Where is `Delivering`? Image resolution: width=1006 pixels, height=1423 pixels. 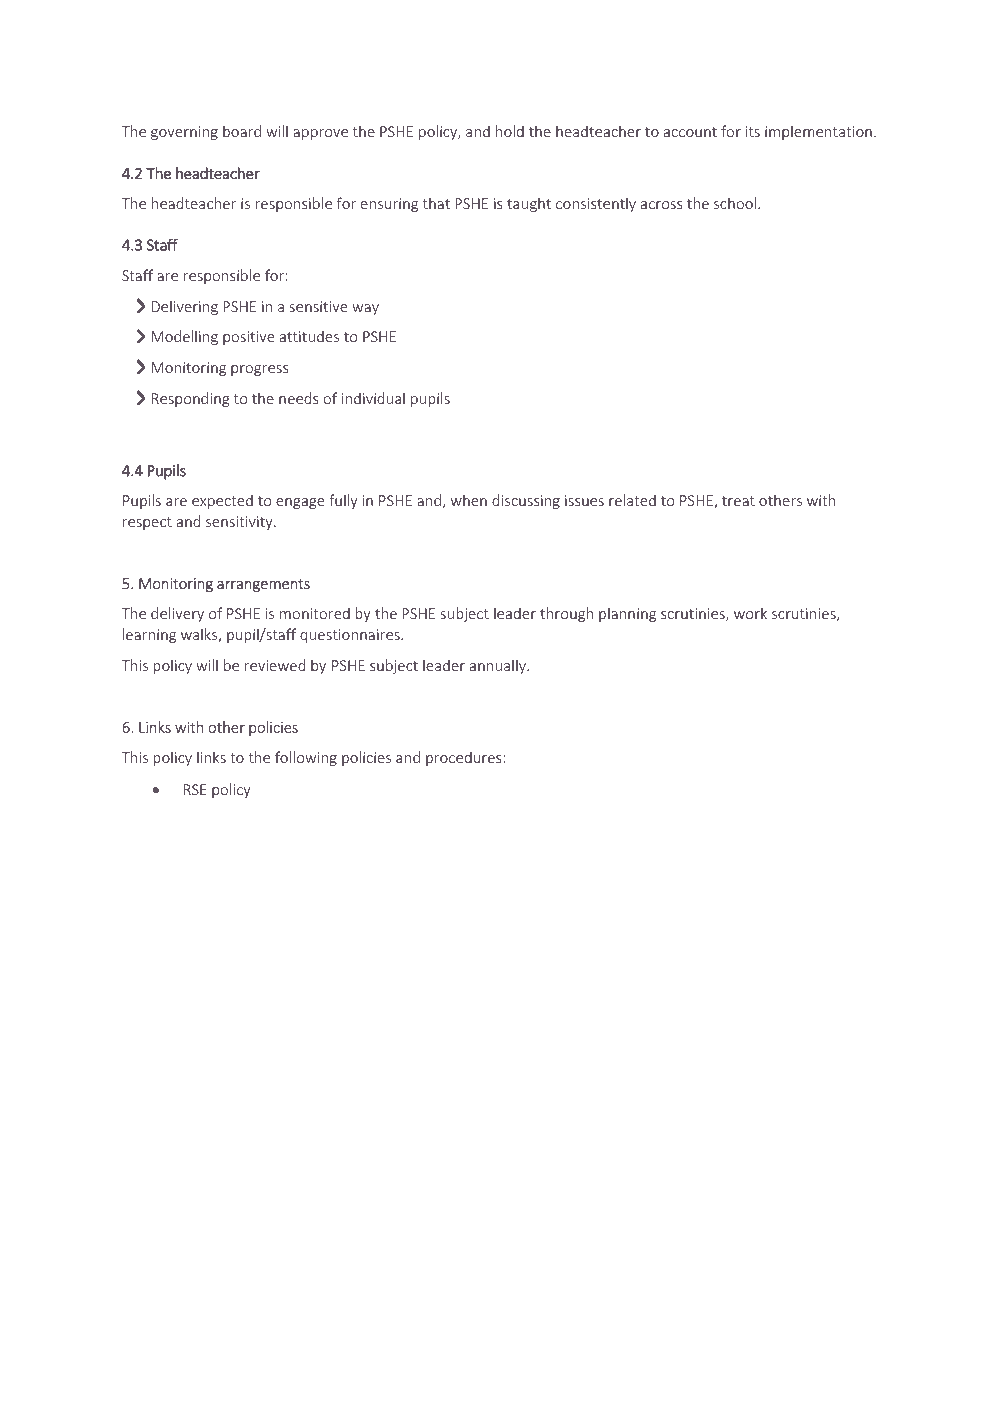 Delivering is located at coordinates (185, 307).
